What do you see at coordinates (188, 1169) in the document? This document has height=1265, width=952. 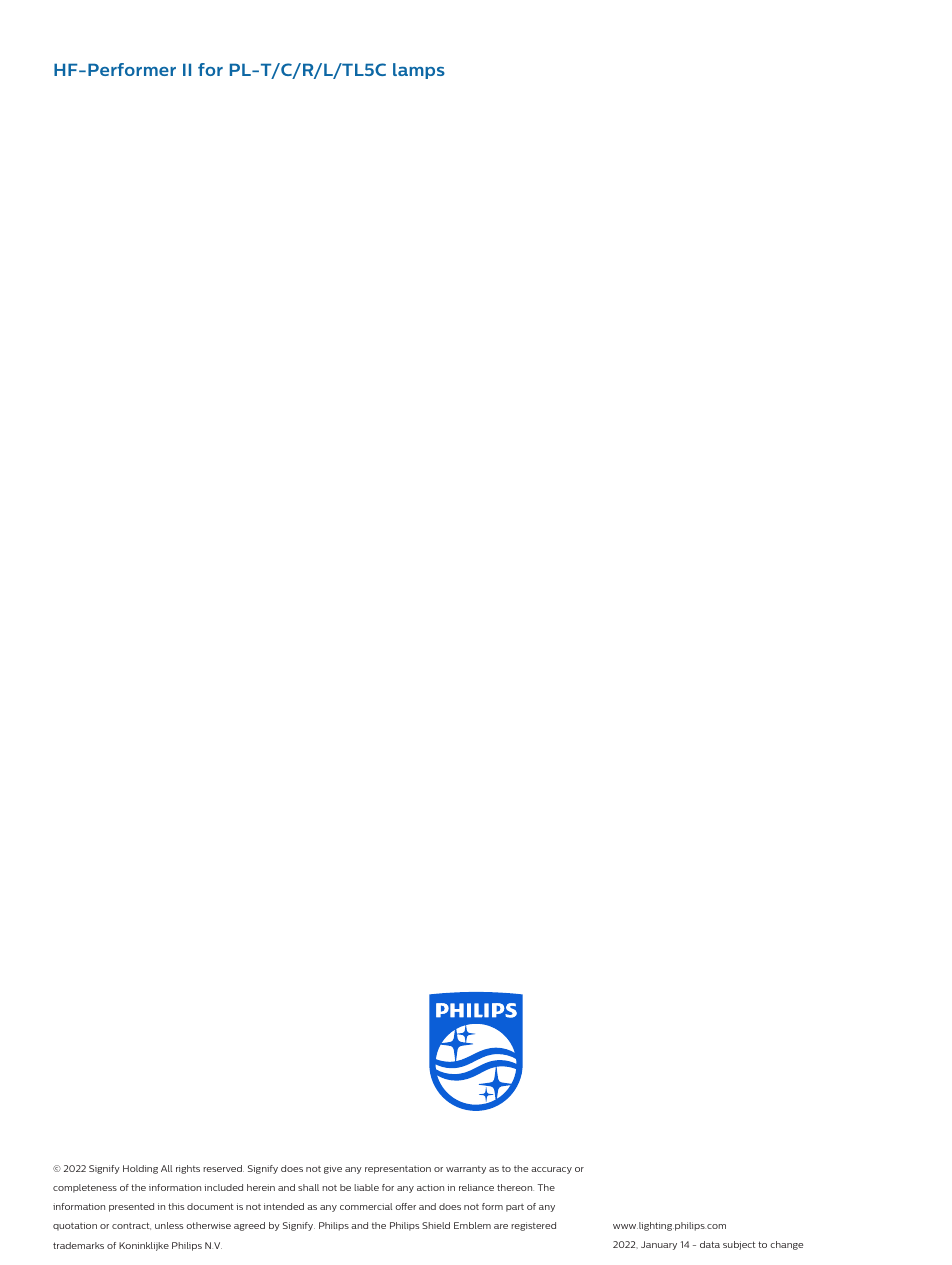 I see `rights` at bounding box center [188, 1169].
